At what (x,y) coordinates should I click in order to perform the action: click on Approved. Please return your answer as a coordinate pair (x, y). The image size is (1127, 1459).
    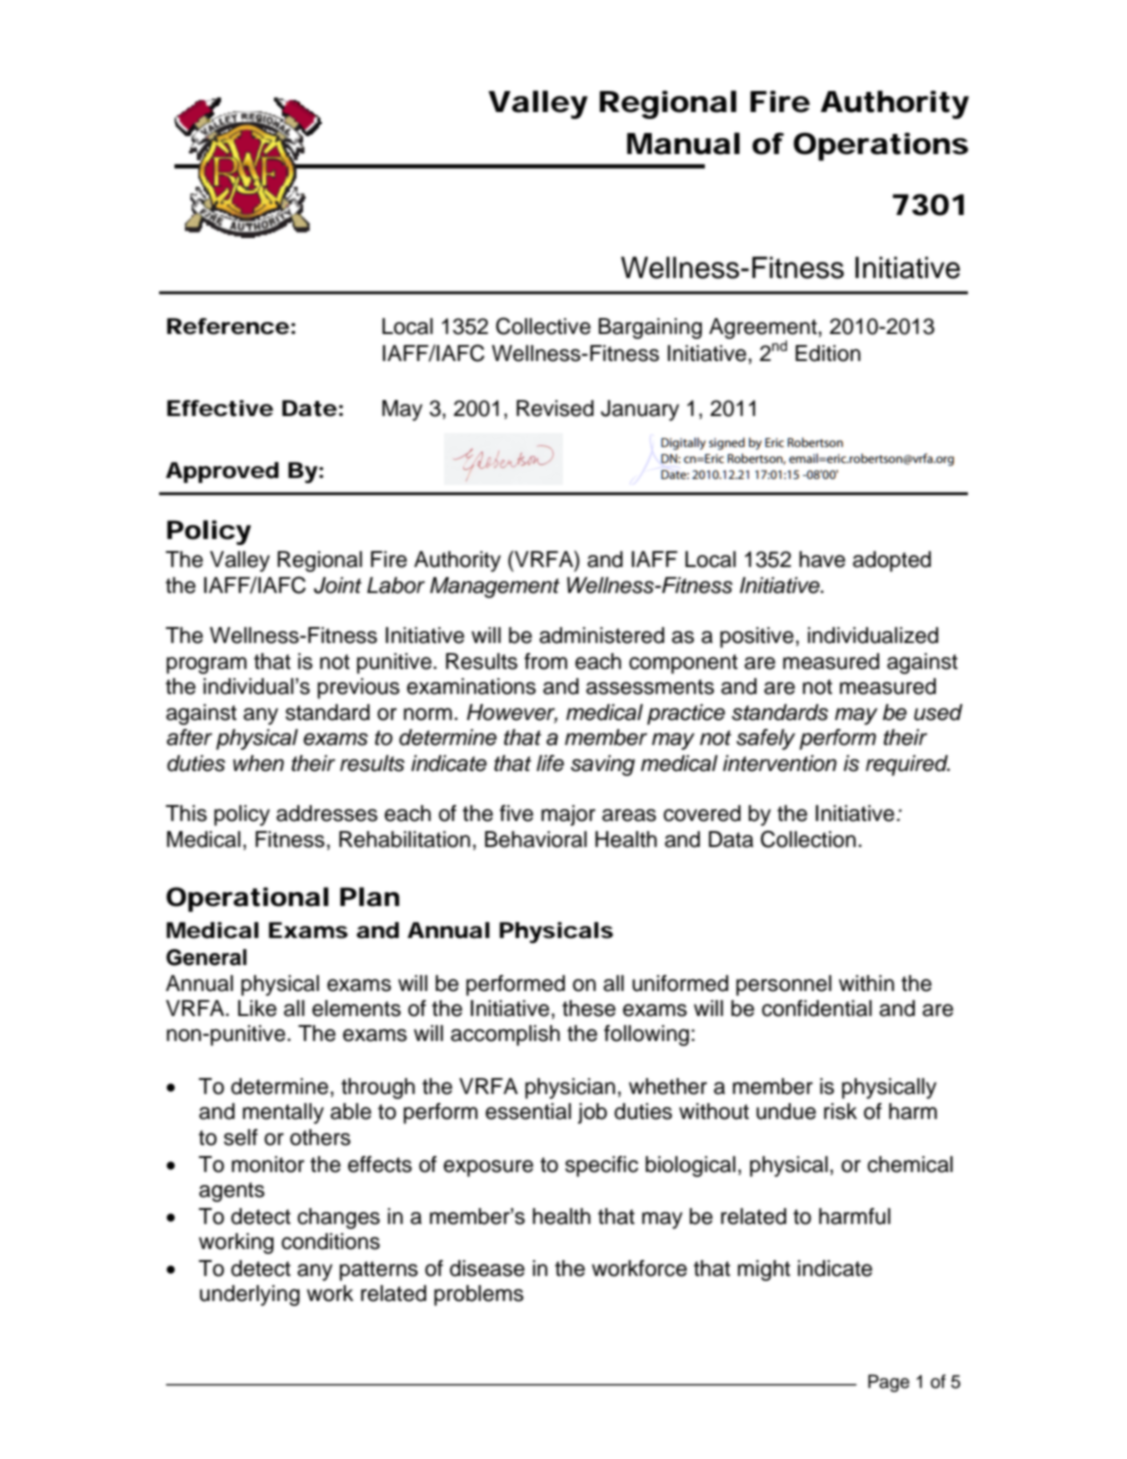
    Looking at the image, I should click on (222, 472).
